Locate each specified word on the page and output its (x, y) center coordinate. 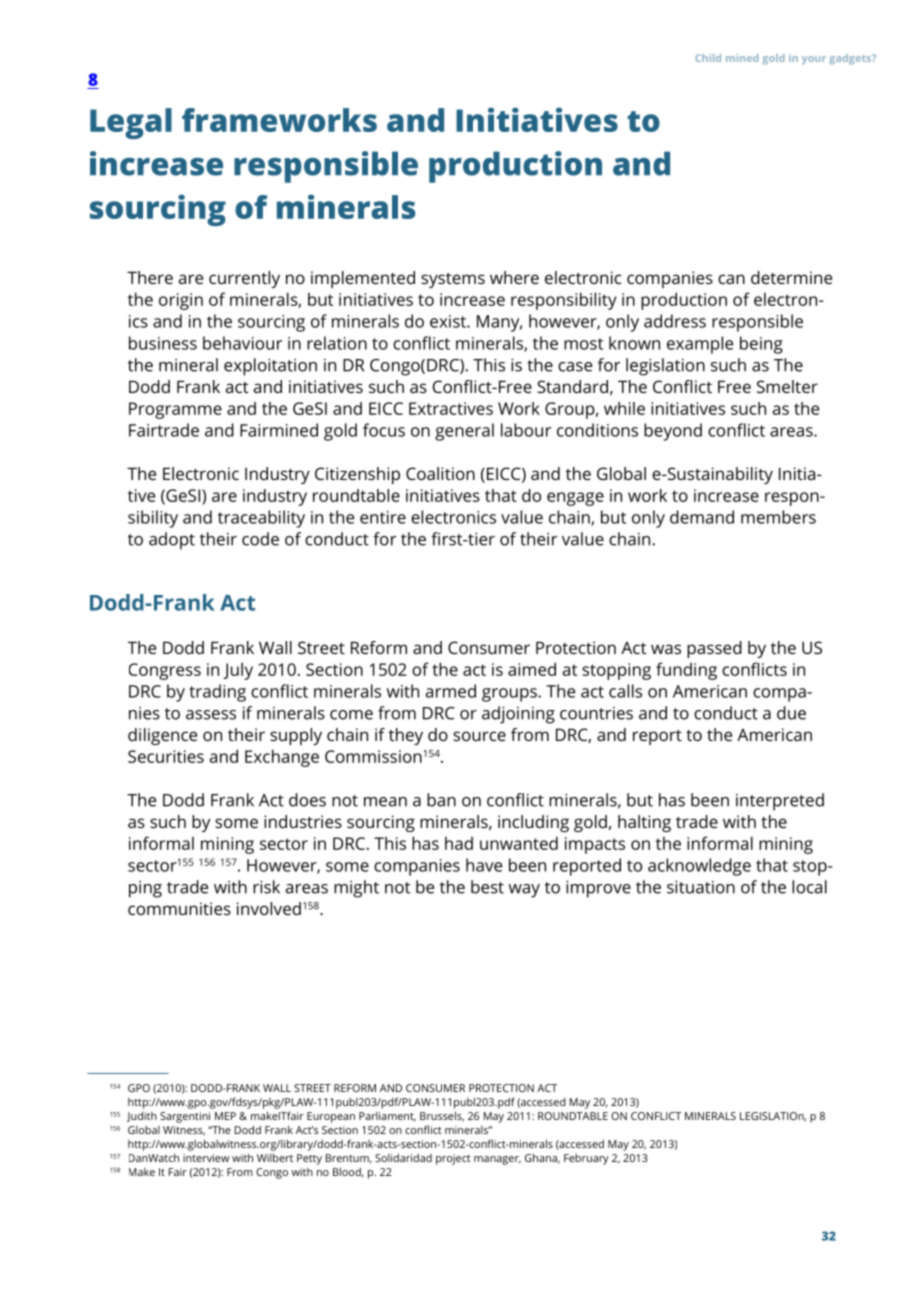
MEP (225, 1116)
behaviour (242, 343)
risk (266, 887)
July (238, 671)
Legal (131, 123)
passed (714, 649)
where (514, 277)
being (761, 345)
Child (708, 58)
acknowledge (699, 867)
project (453, 1159)
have (484, 865)
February (586, 1159)
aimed (532, 669)
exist (449, 321)
